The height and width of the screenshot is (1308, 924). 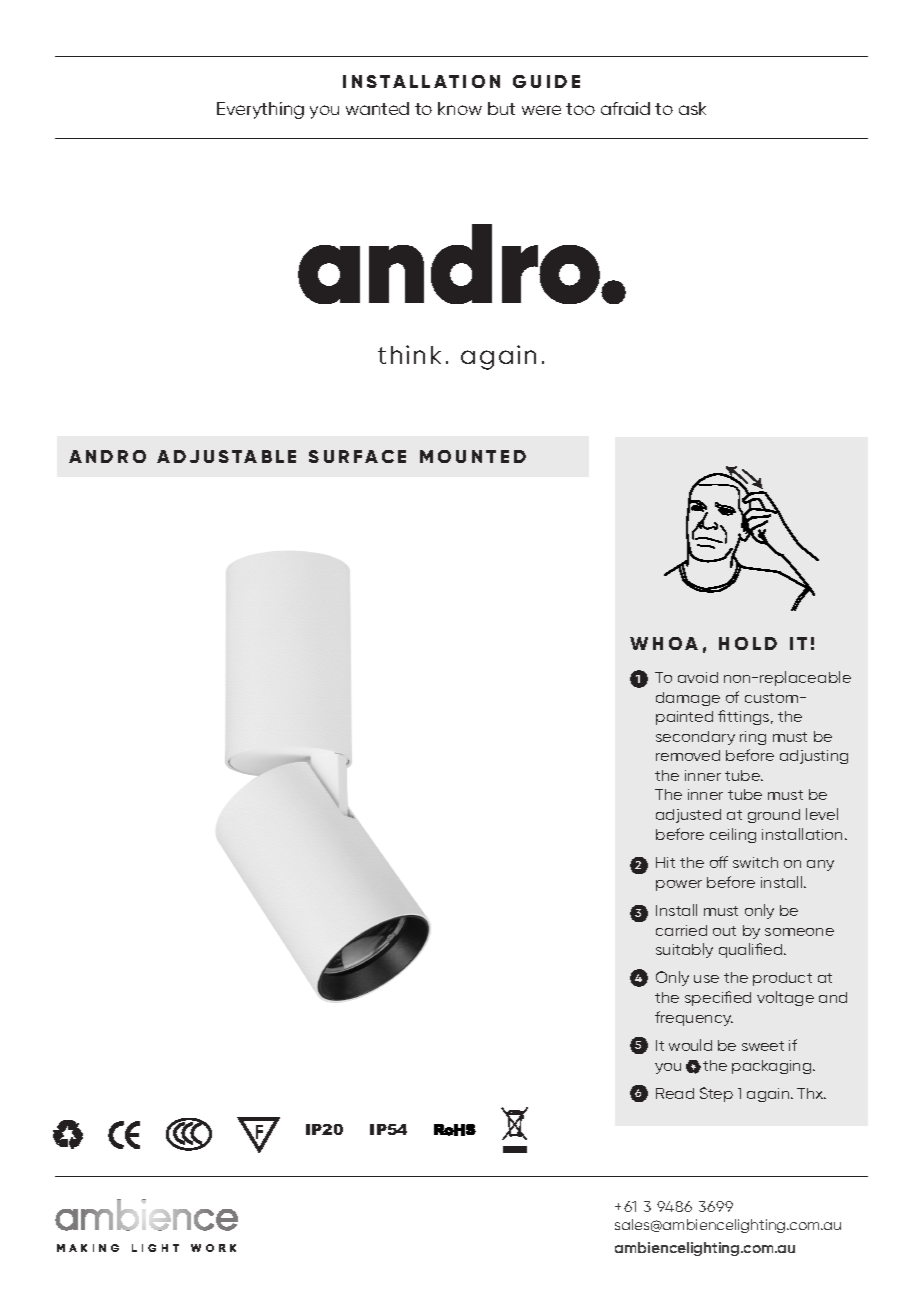 I want to click on think, so click(x=409, y=354).
